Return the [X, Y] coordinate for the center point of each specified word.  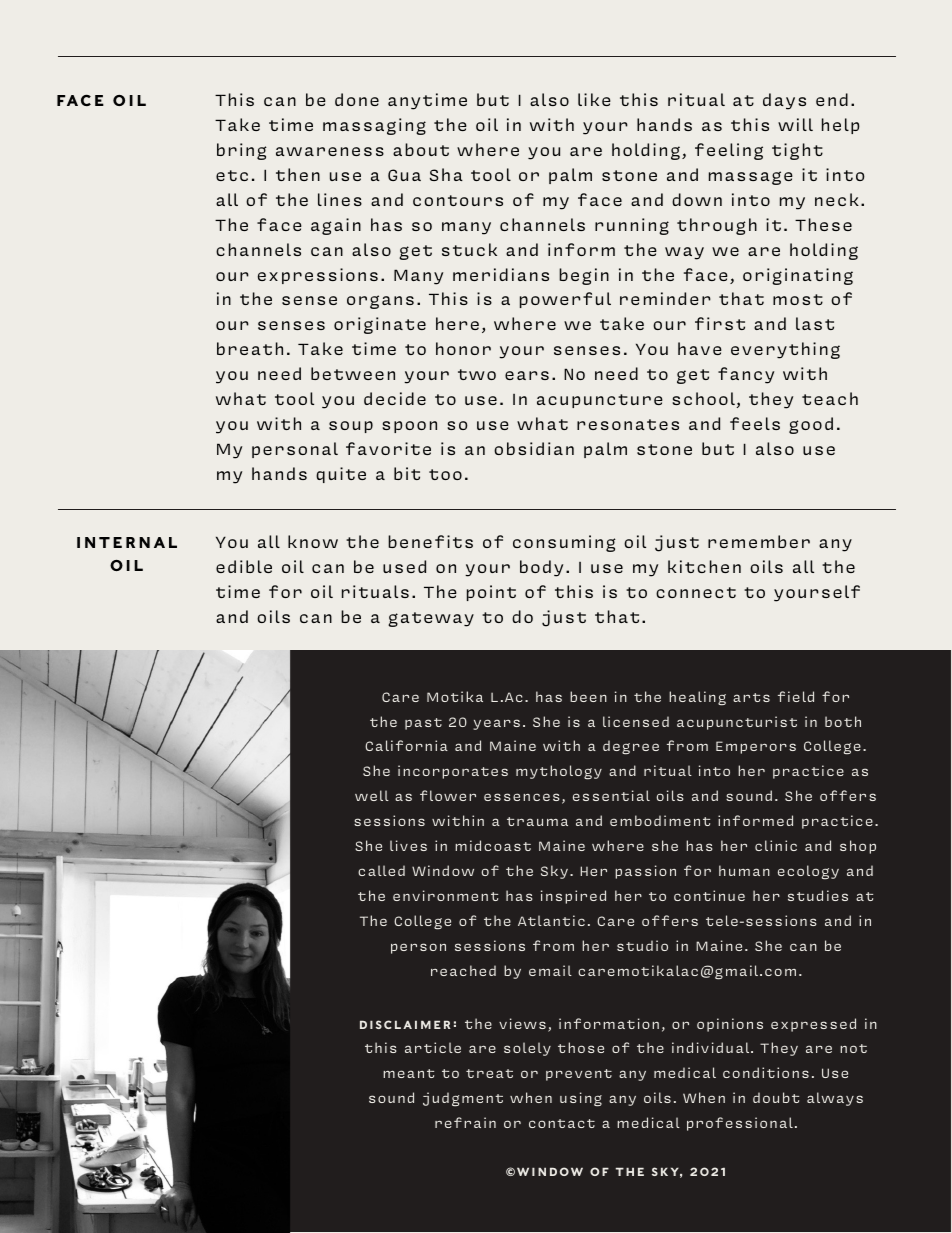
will [795, 124]
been [588, 696]
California [406, 745]
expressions [318, 276]
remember [759, 541]
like [594, 99]
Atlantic [551, 920]
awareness [330, 151]
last [815, 323]
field [796, 696]
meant [408, 1073]
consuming [564, 543]
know [313, 541]
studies [818, 895]
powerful [565, 300]
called [381, 870]
